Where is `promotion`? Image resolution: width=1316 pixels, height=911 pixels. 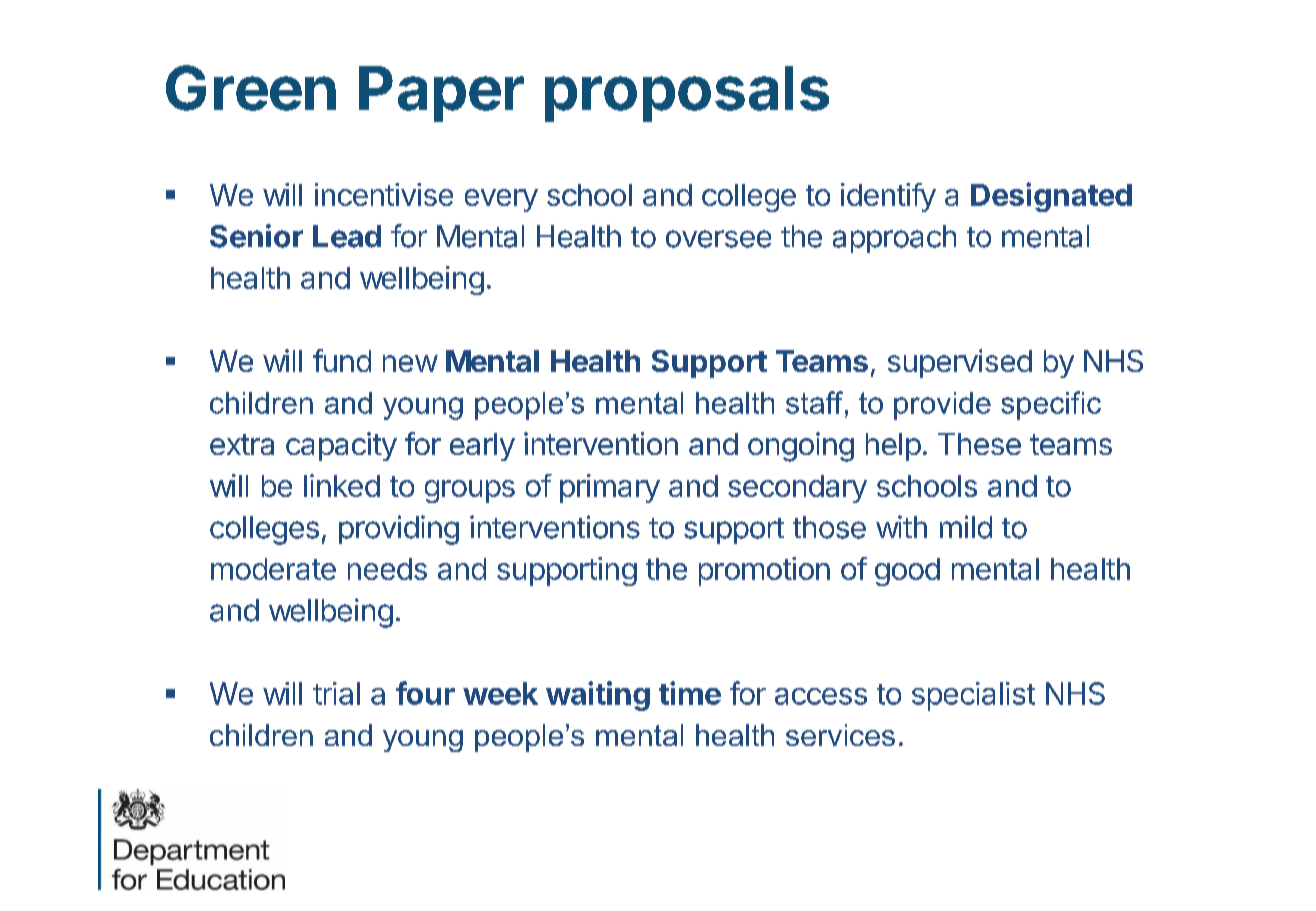 promotion is located at coordinates (764, 571).
